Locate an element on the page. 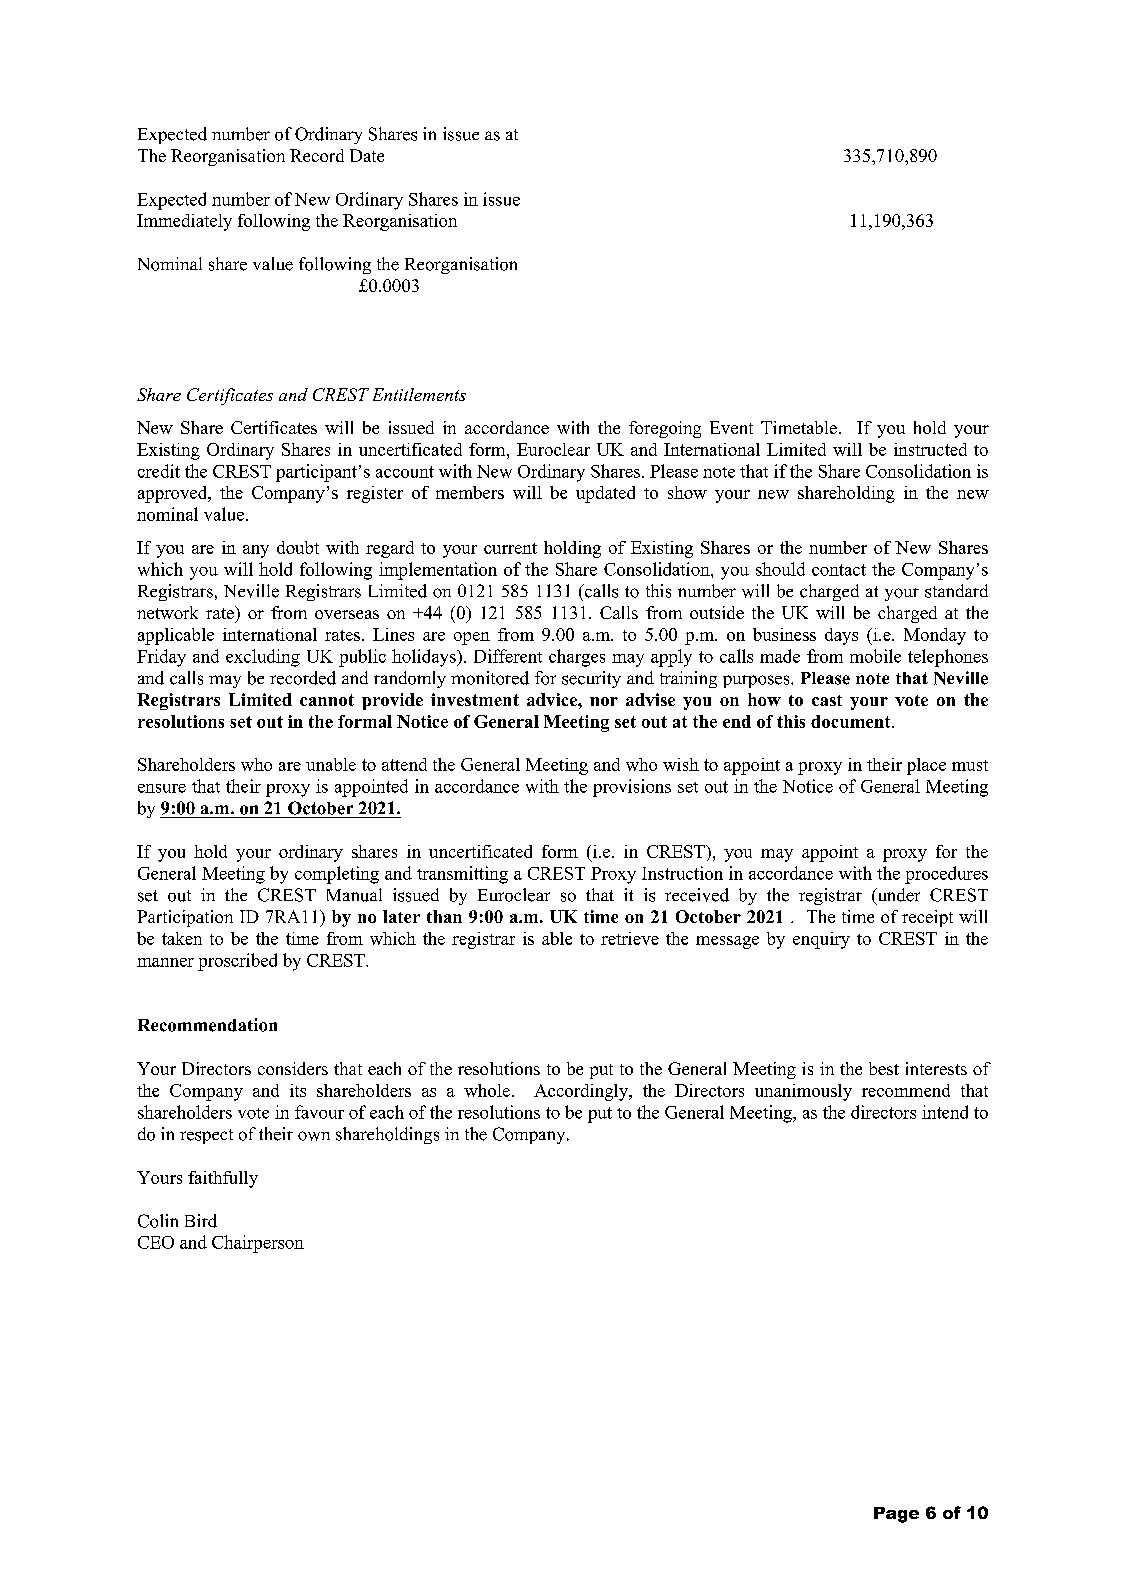 The image size is (1124, 1590). Chairperson is located at coordinates (258, 1244).
